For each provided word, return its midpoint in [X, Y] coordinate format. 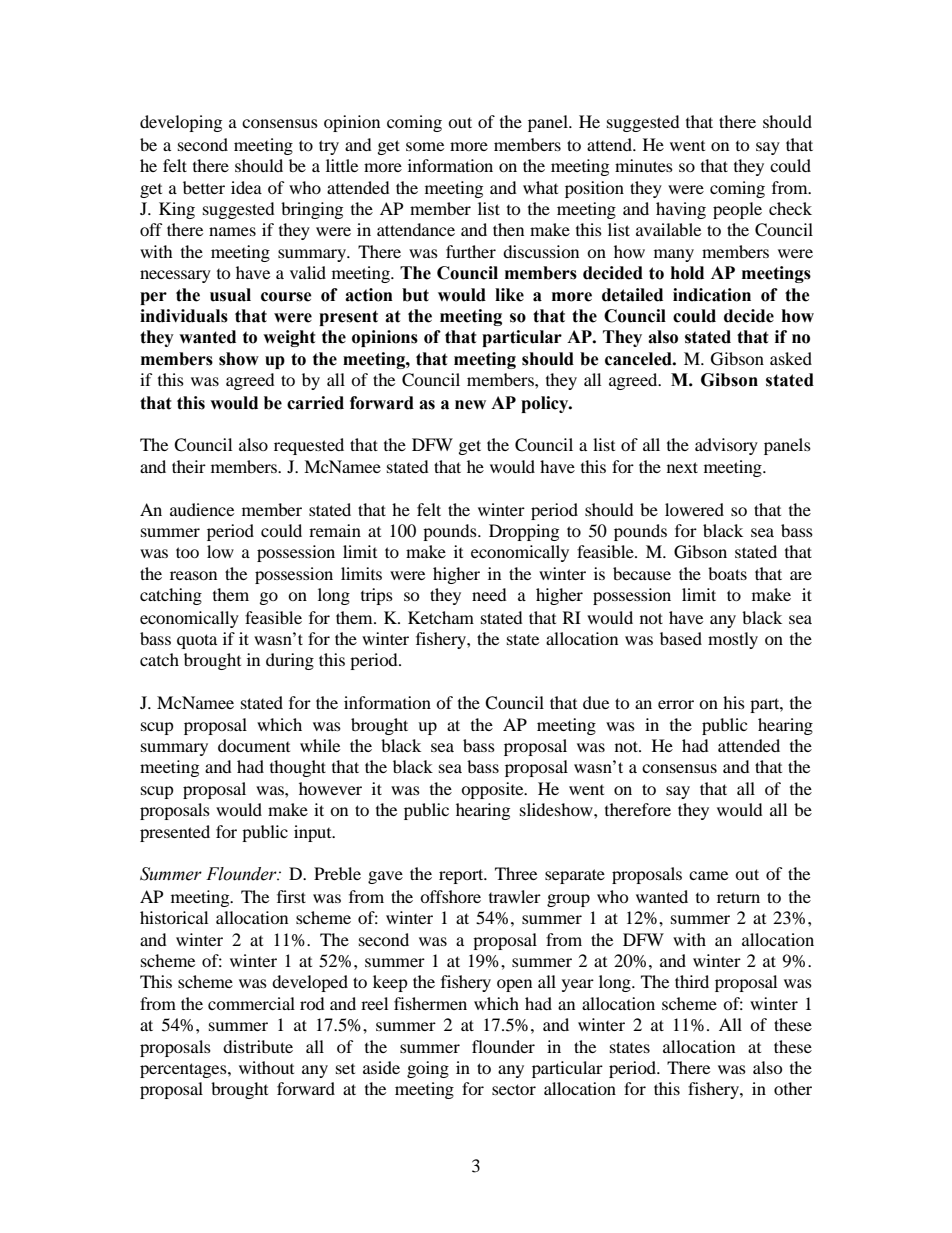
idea [246, 187]
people [737, 210]
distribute [258, 1046]
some [425, 146]
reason [193, 575]
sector [514, 1089]
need [489, 594]
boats [727, 573]
